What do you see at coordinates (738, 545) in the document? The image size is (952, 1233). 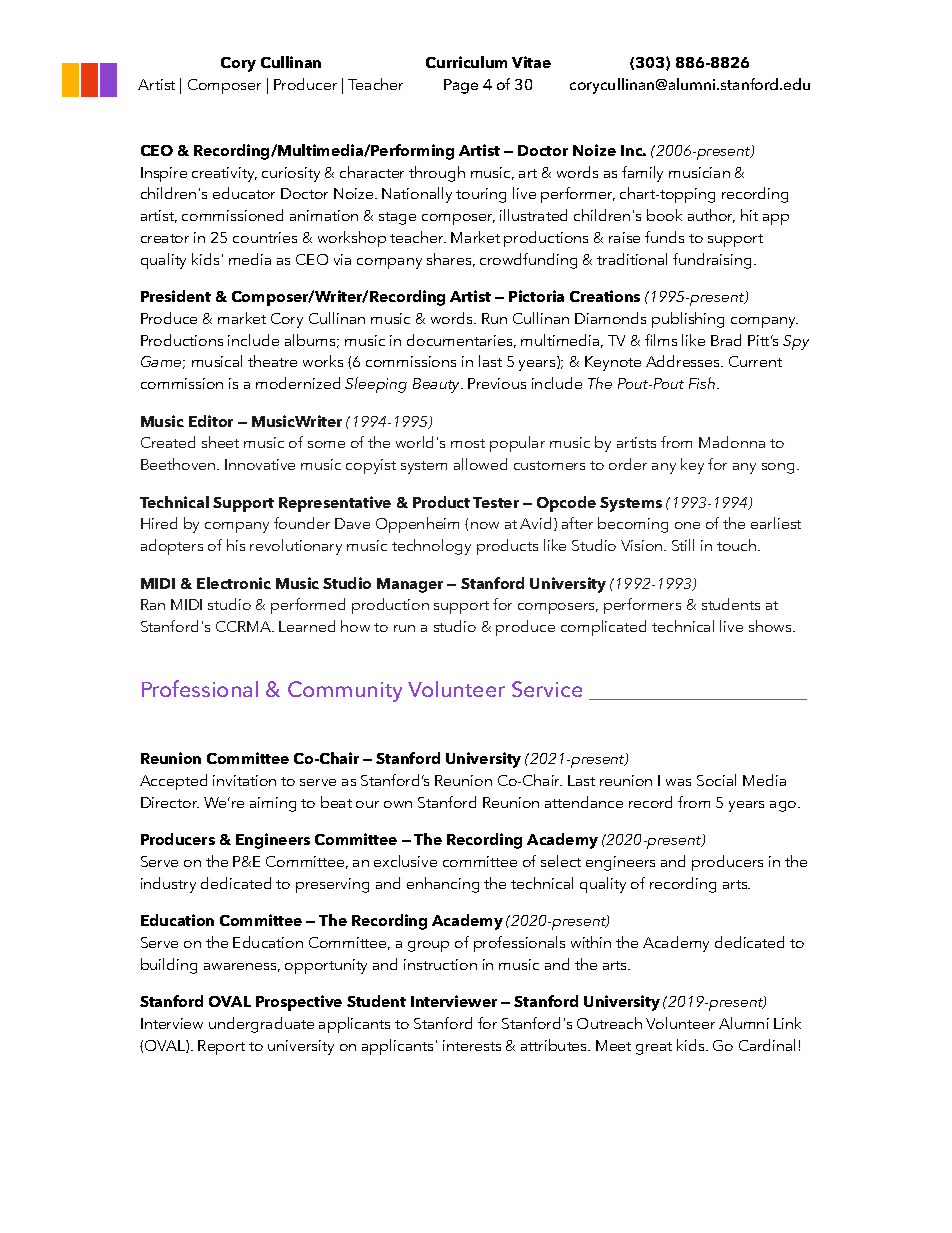 I see `touch` at bounding box center [738, 545].
